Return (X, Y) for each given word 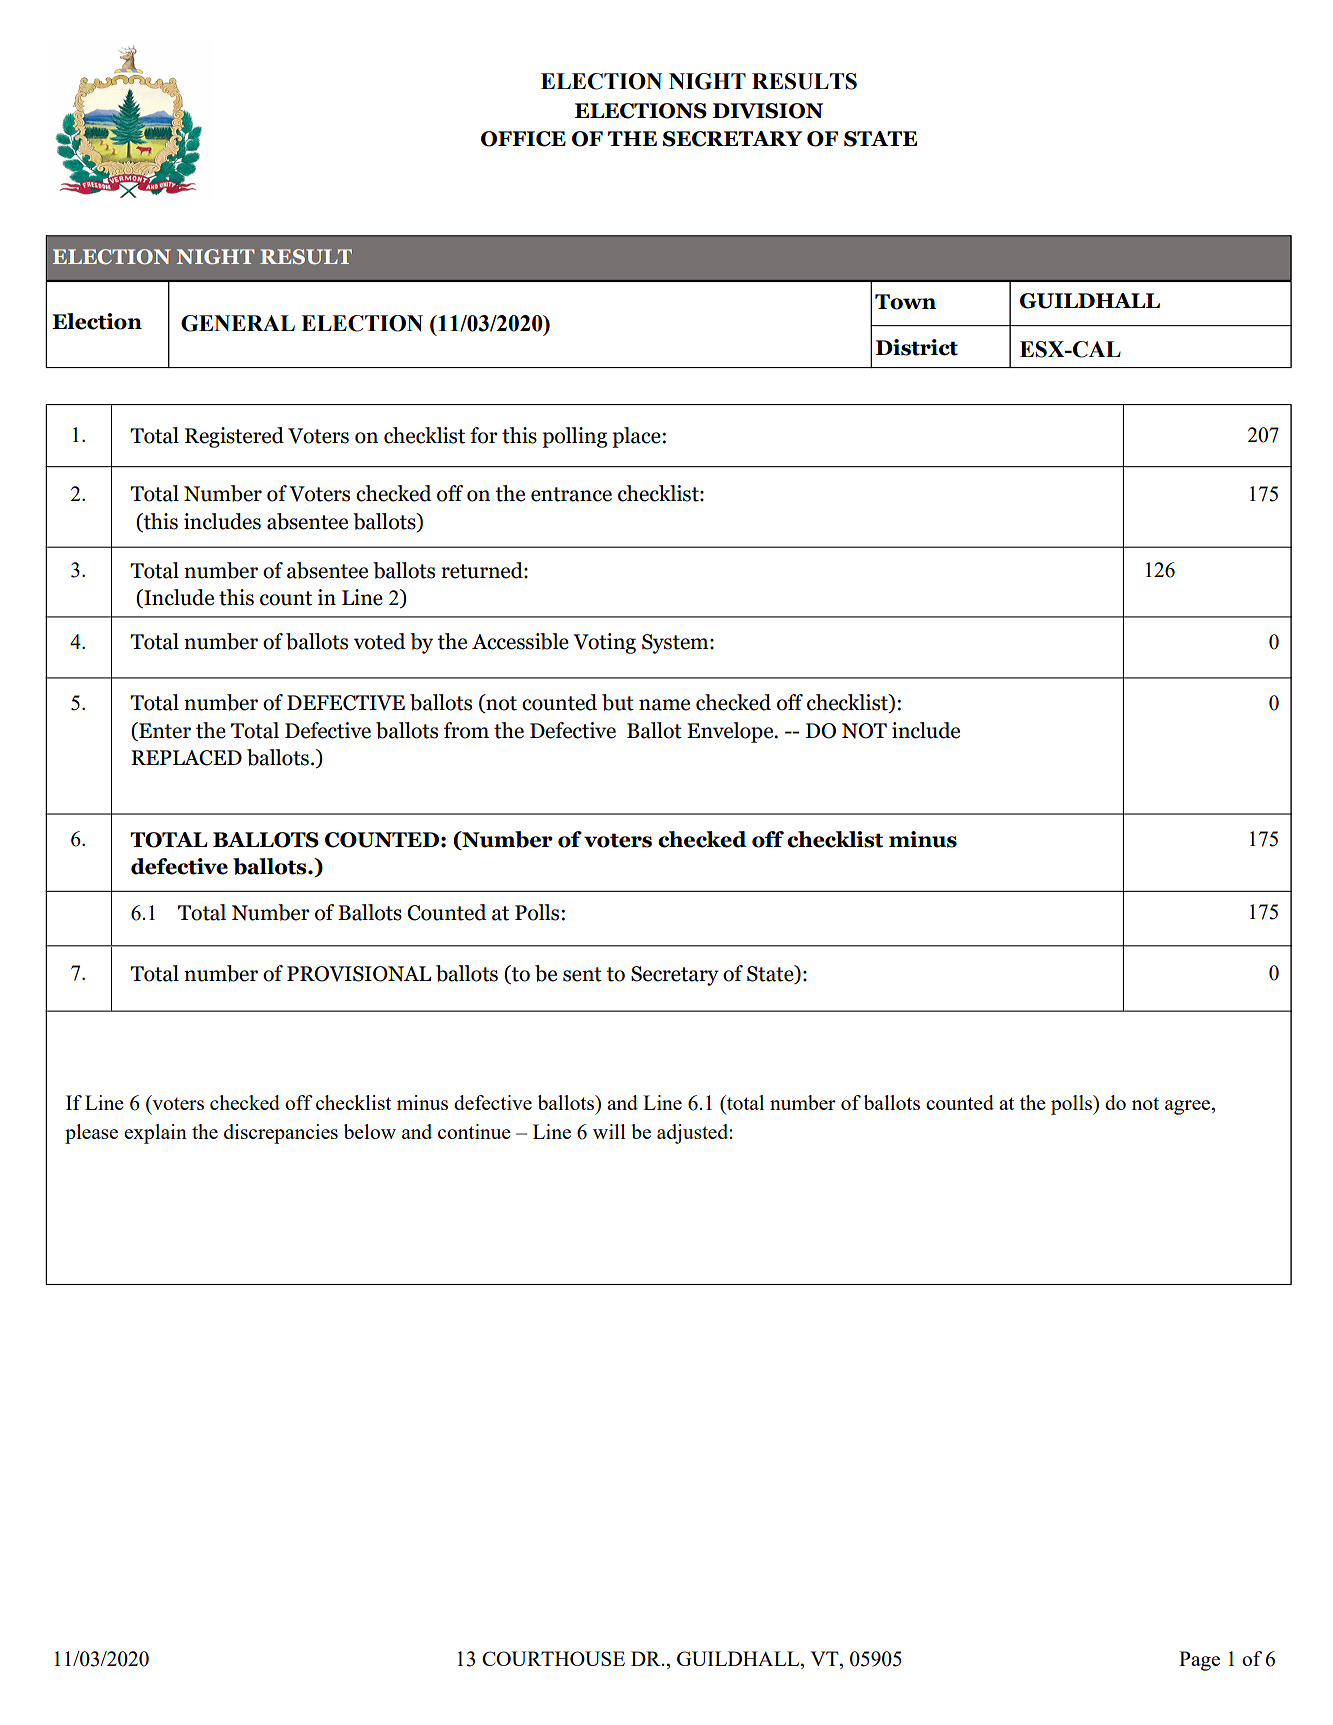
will (609, 1131)
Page (1199, 1661)
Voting (604, 643)
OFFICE (523, 139)
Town (905, 302)
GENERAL (238, 323)
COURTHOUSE (553, 1658)
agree (1189, 1107)
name (664, 705)
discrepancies (281, 1134)
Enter (164, 731)
